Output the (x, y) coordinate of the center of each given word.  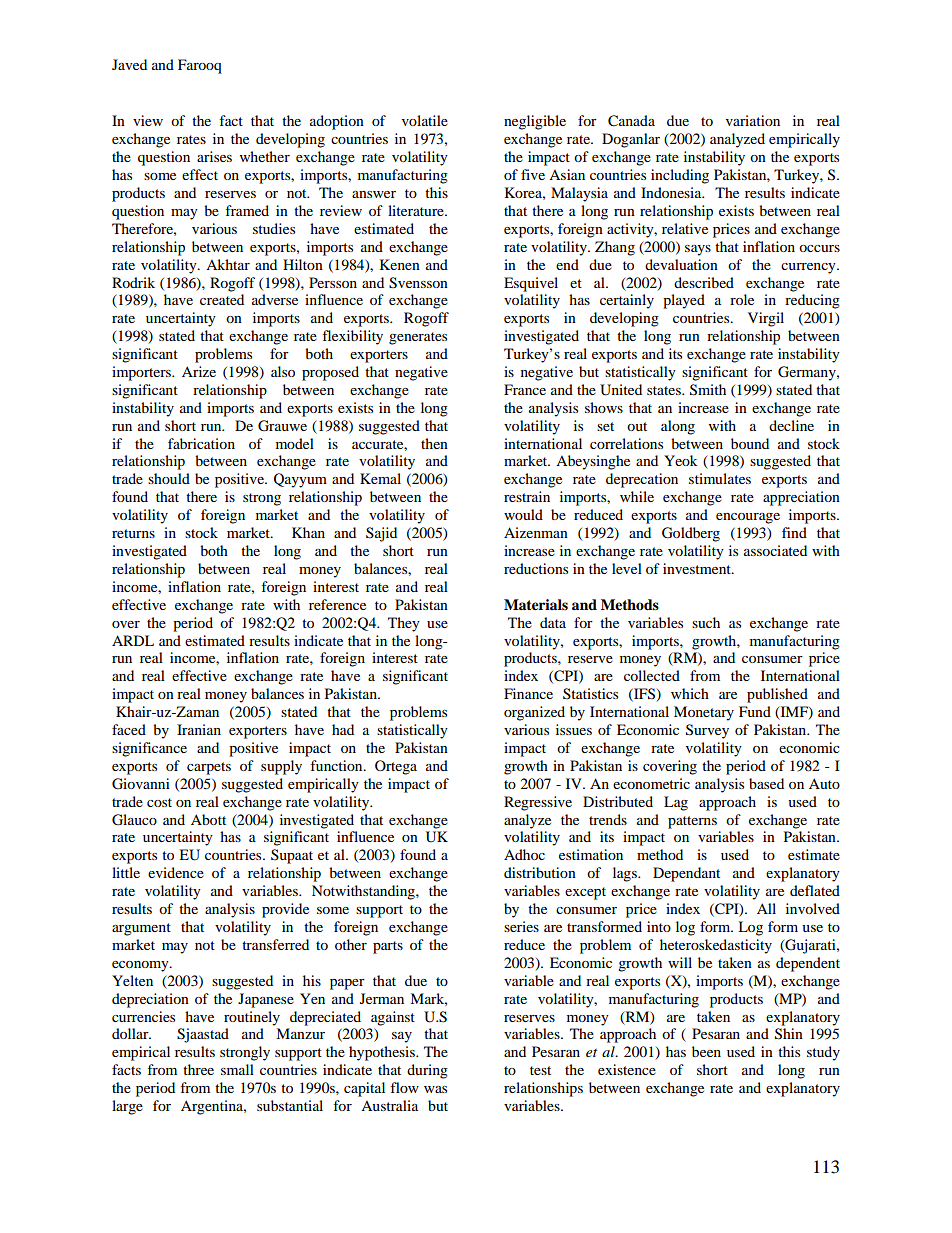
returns (133, 533)
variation (753, 120)
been (706, 1051)
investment (698, 568)
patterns (692, 822)
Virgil (766, 319)
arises (214, 156)
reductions (536, 568)
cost (159, 802)
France (525, 389)
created (222, 299)
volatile (425, 120)
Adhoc (524, 854)
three (198, 1069)
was (435, 1089)
